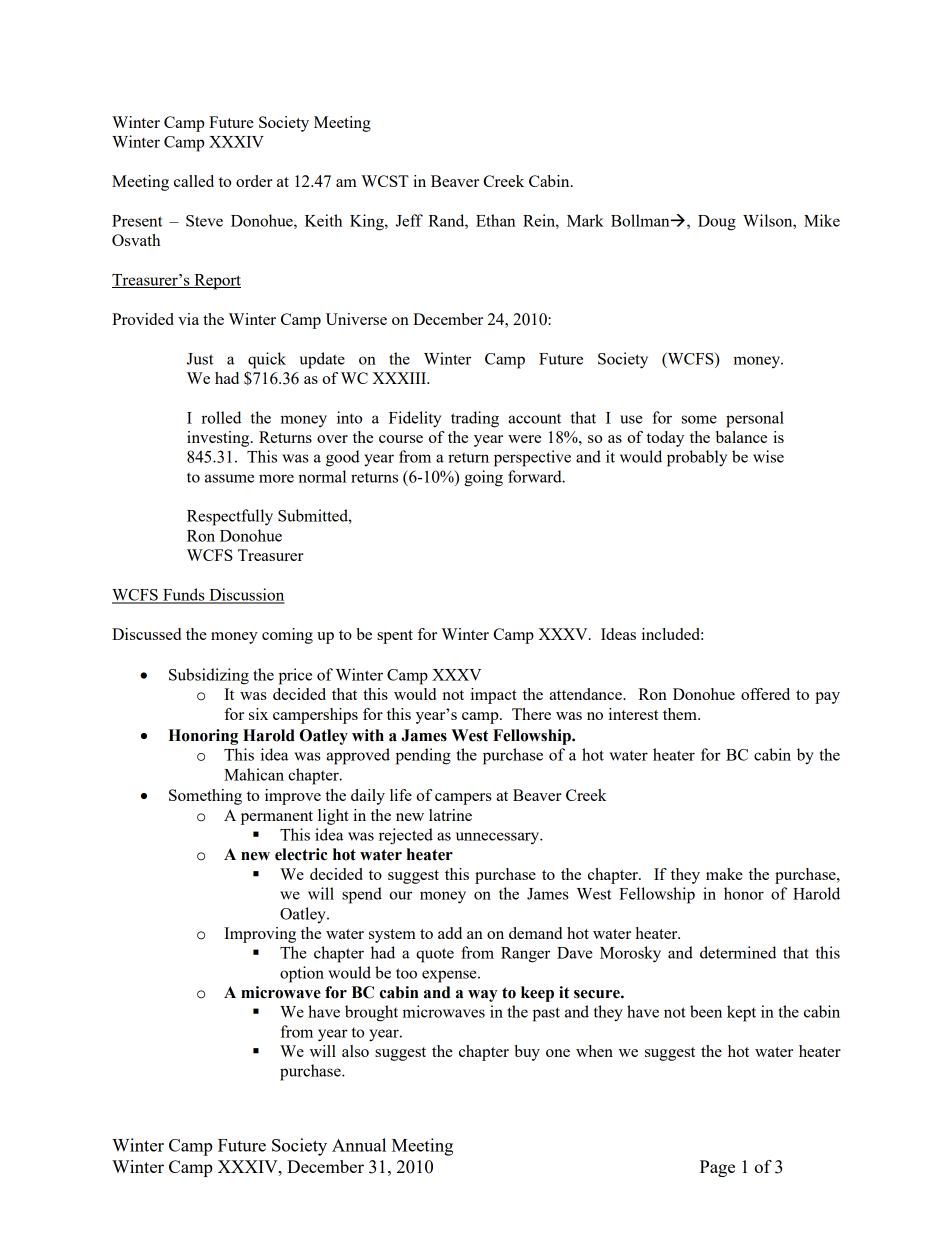  I want to click on trading, so click(475, 419).
